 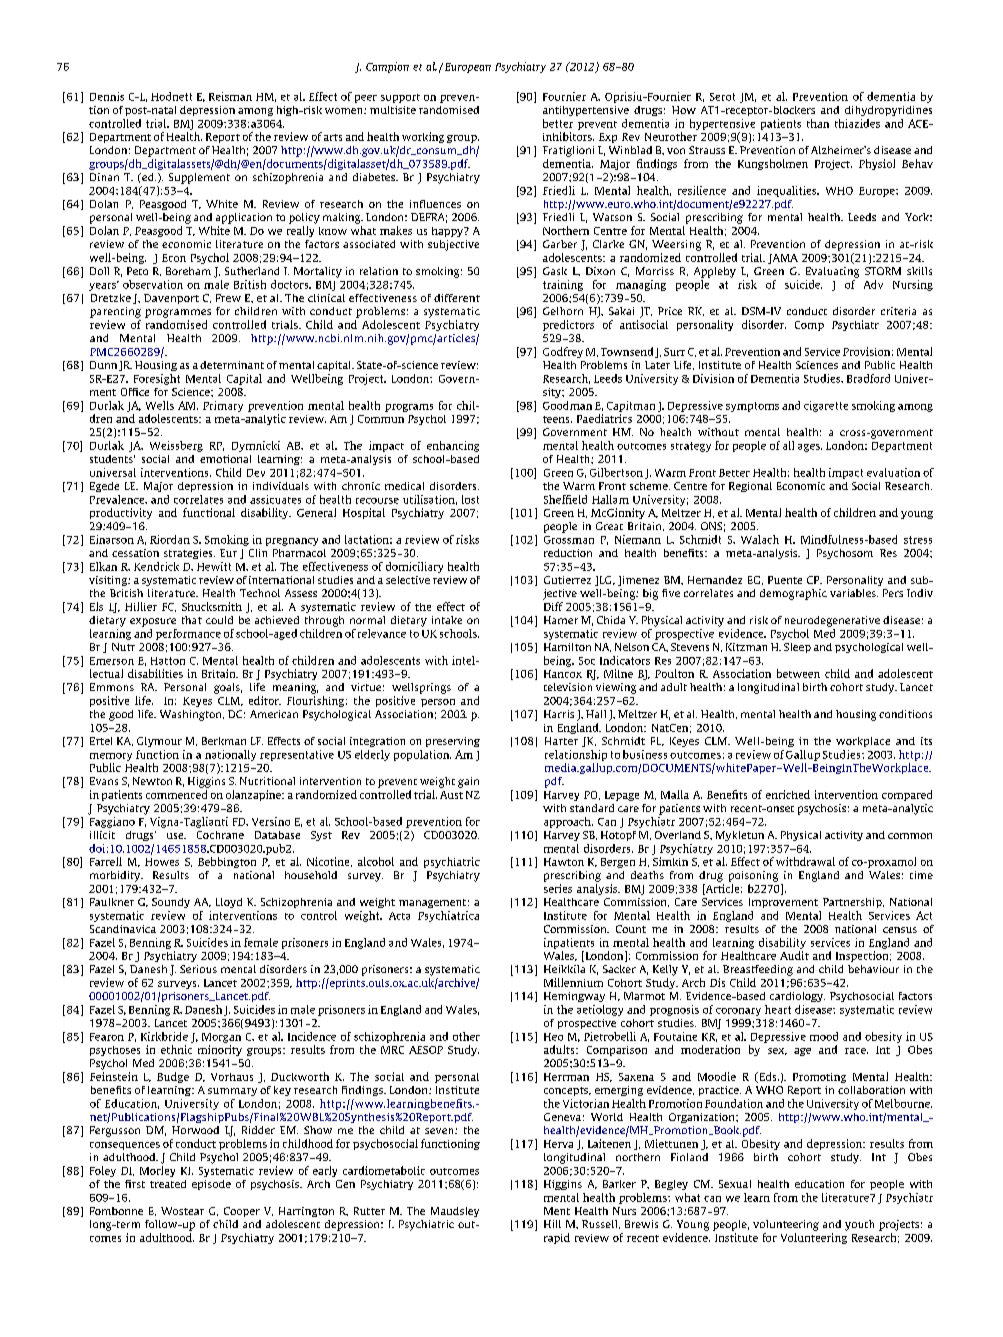 What do you see at coordinates (211, 1185) in the screenshot?
I see `episode` at bounding box center [211, 1185].
